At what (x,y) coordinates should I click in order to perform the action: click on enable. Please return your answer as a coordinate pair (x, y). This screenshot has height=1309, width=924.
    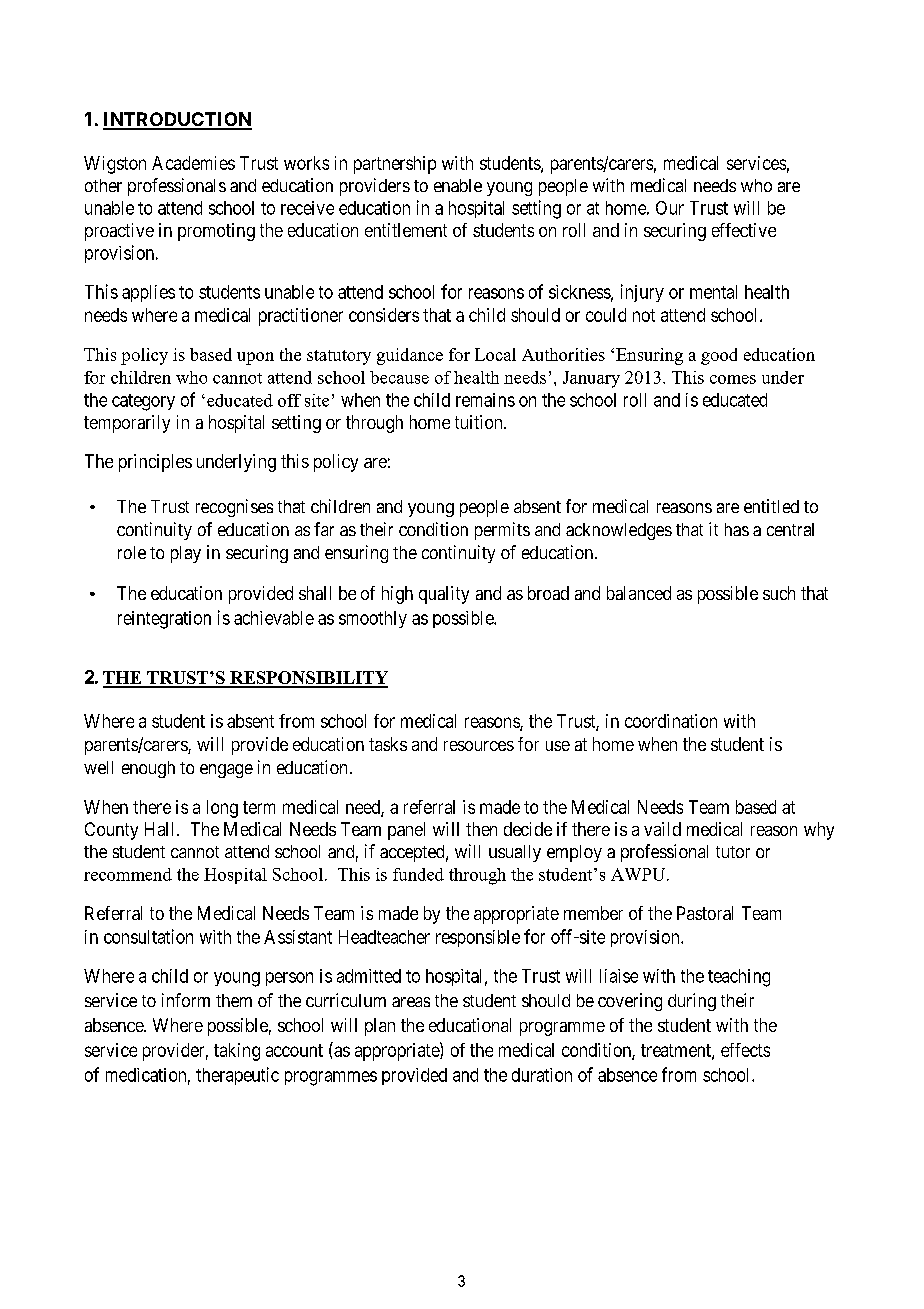
    Looking at the image, I should click on (458, 185).
